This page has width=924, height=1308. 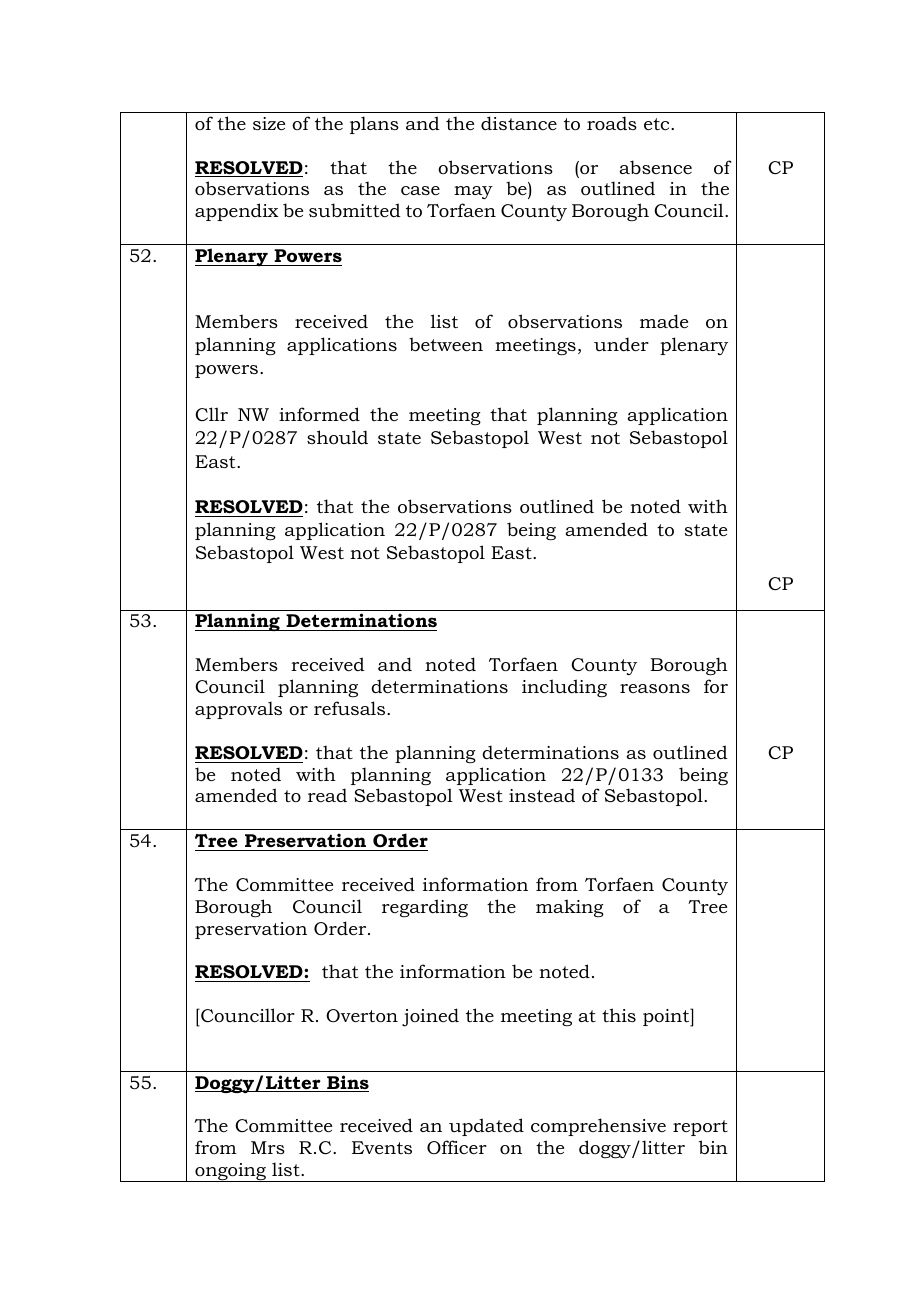 What do you see at coordinates (457, 1147) in the page?
I see `Officer` at bounding box center [457, 1147].
